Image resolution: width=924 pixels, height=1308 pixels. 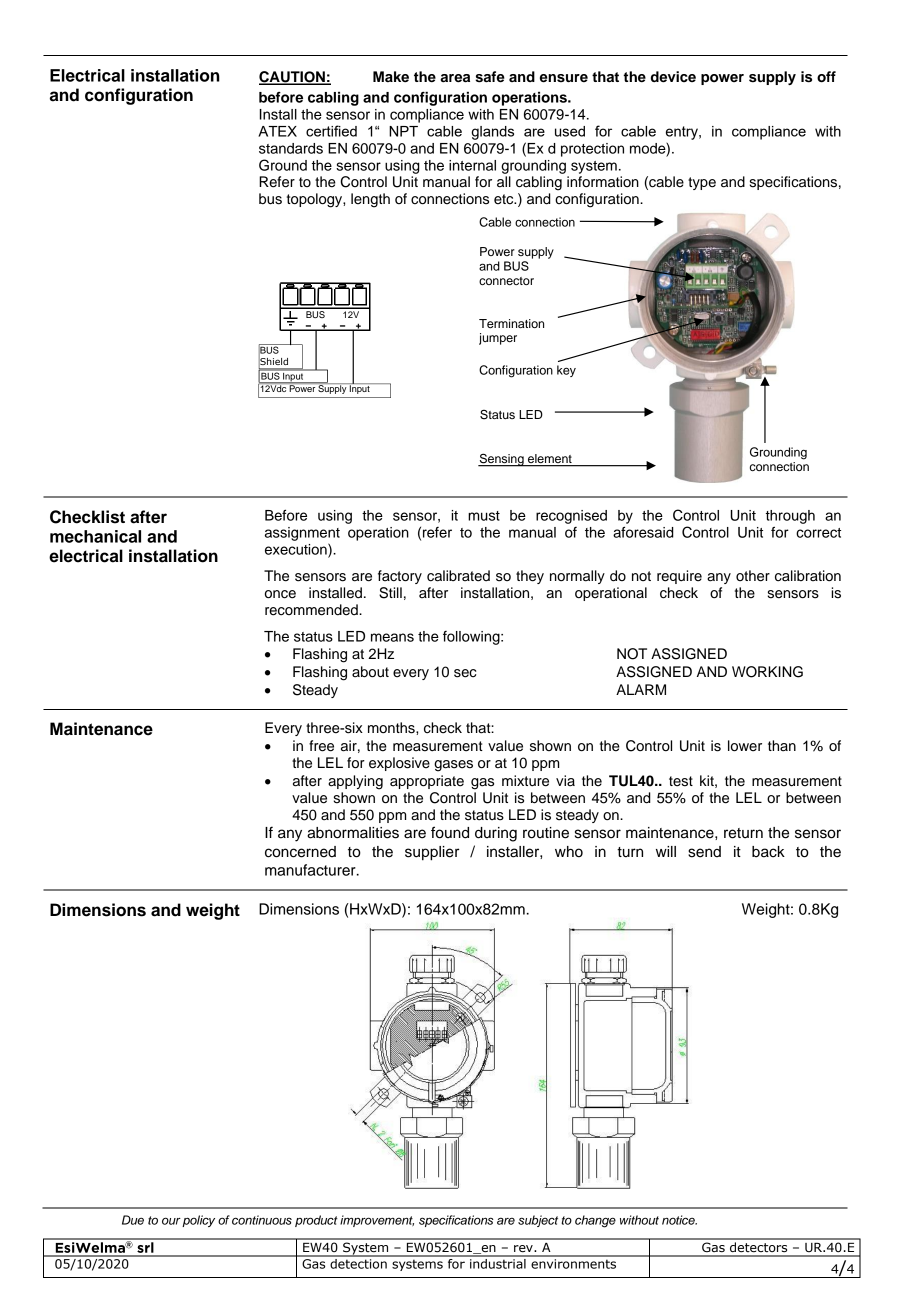 What do you see at coordinates (566, 371) in the screenshot?
I see `key` at bounding box center [566, 371].
